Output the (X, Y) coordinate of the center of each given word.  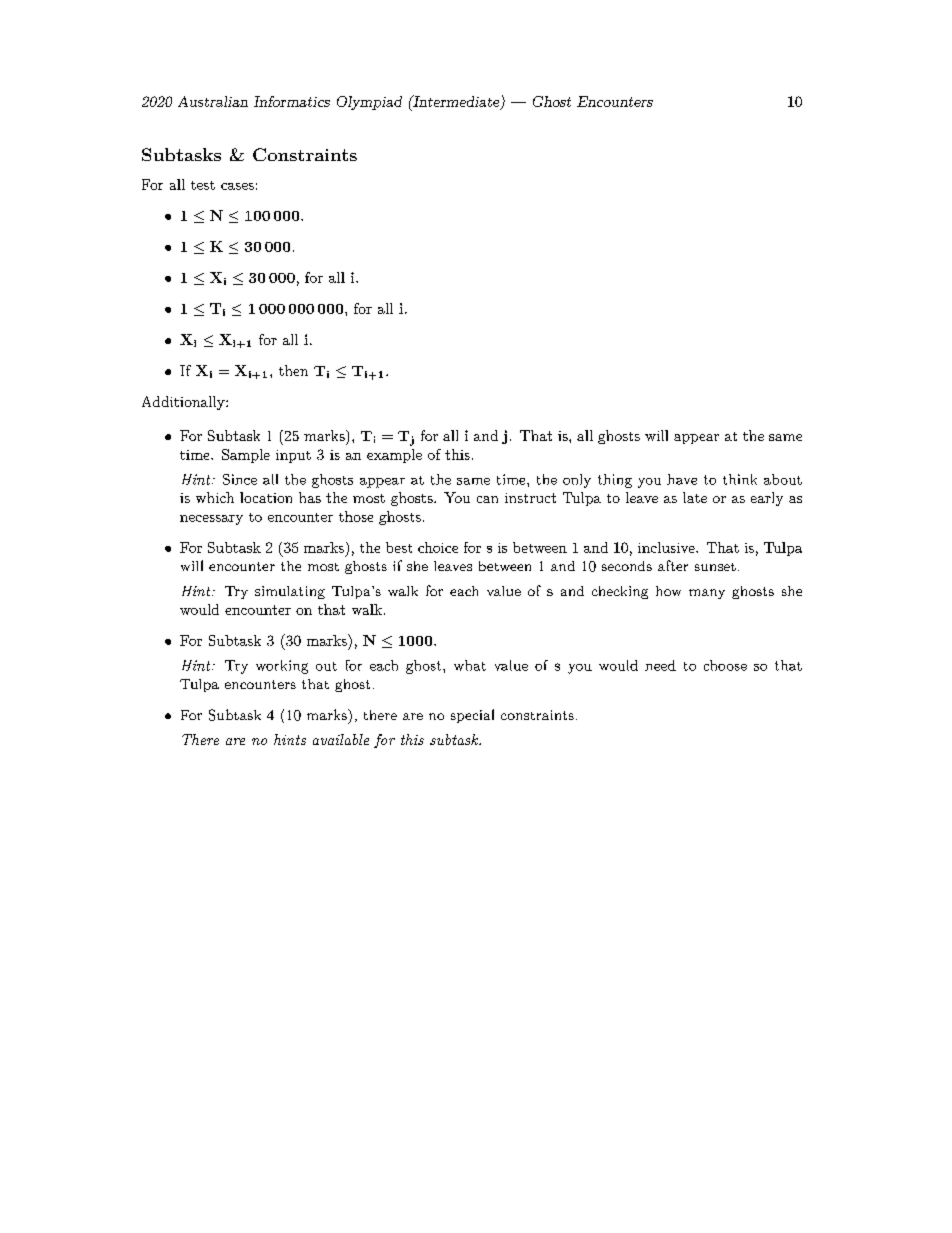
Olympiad (369, 103)
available (341, 739)
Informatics (292, 101)
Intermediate (456, 102)
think (740, 479)
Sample (246, 456)
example (394, 456)
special (472, 716)
